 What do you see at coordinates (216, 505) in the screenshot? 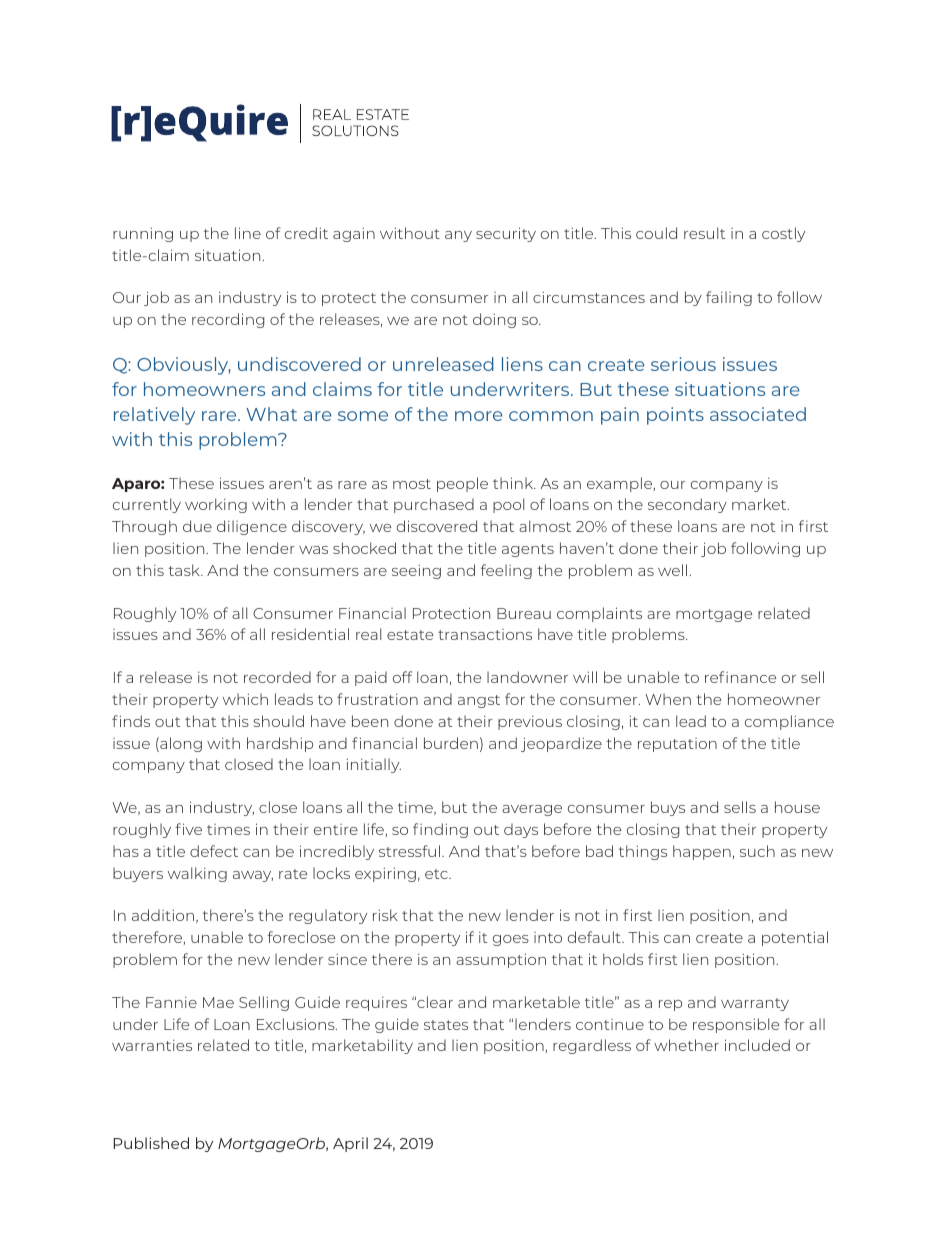
I see `working` at bounding box center [216, 505].
